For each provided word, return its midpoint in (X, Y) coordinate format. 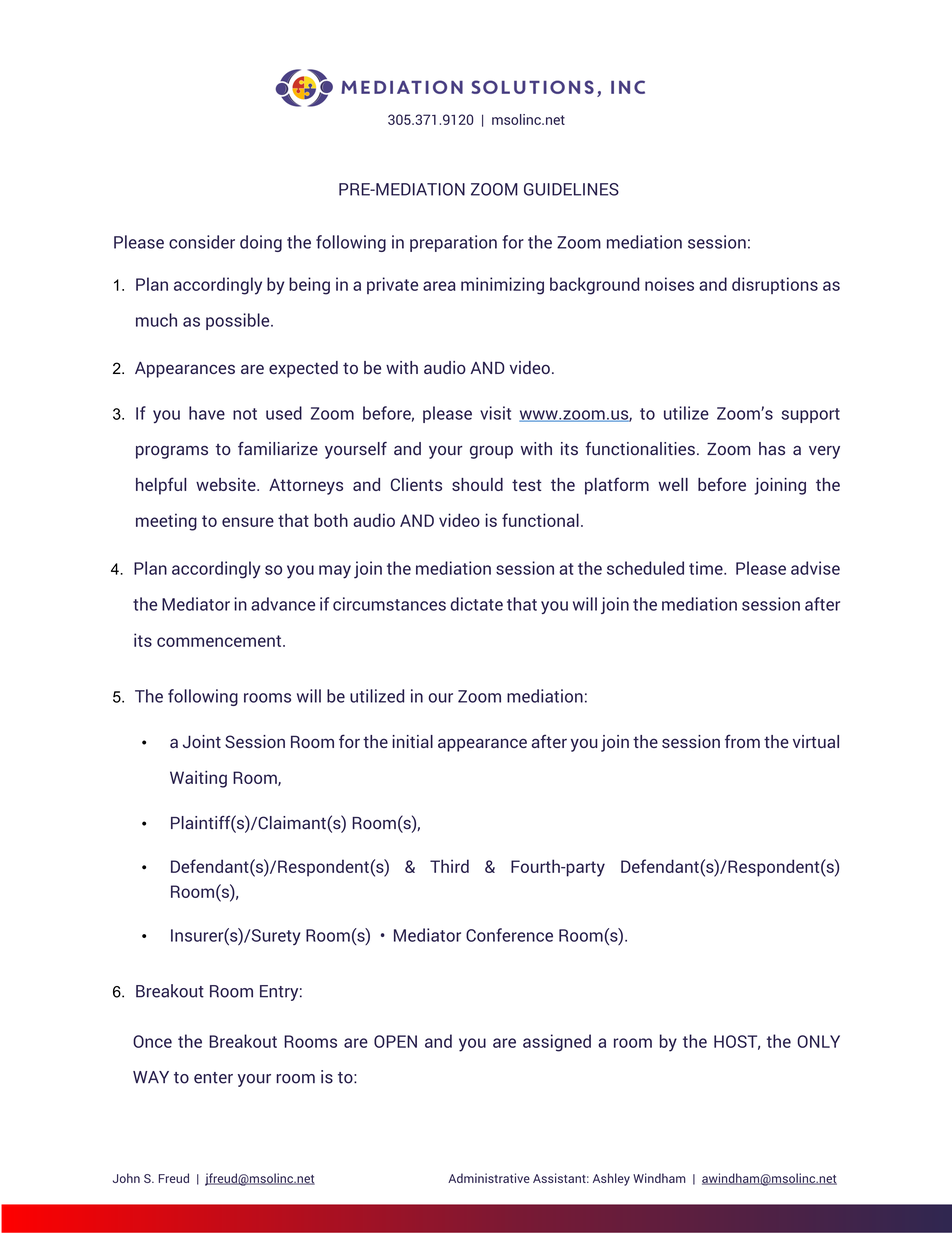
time (707, 568)
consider (202, 242)
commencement (220, 641)
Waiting (198, 779)
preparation (453, 243)
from (742, 741)
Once (152, 1041)
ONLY (819, 1041)
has (772, 449)
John (126, 1178)
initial (413, 741)
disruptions (775, 285)
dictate (477, 604)
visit (495, 413)
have (207, 413)
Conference (509, 935)
